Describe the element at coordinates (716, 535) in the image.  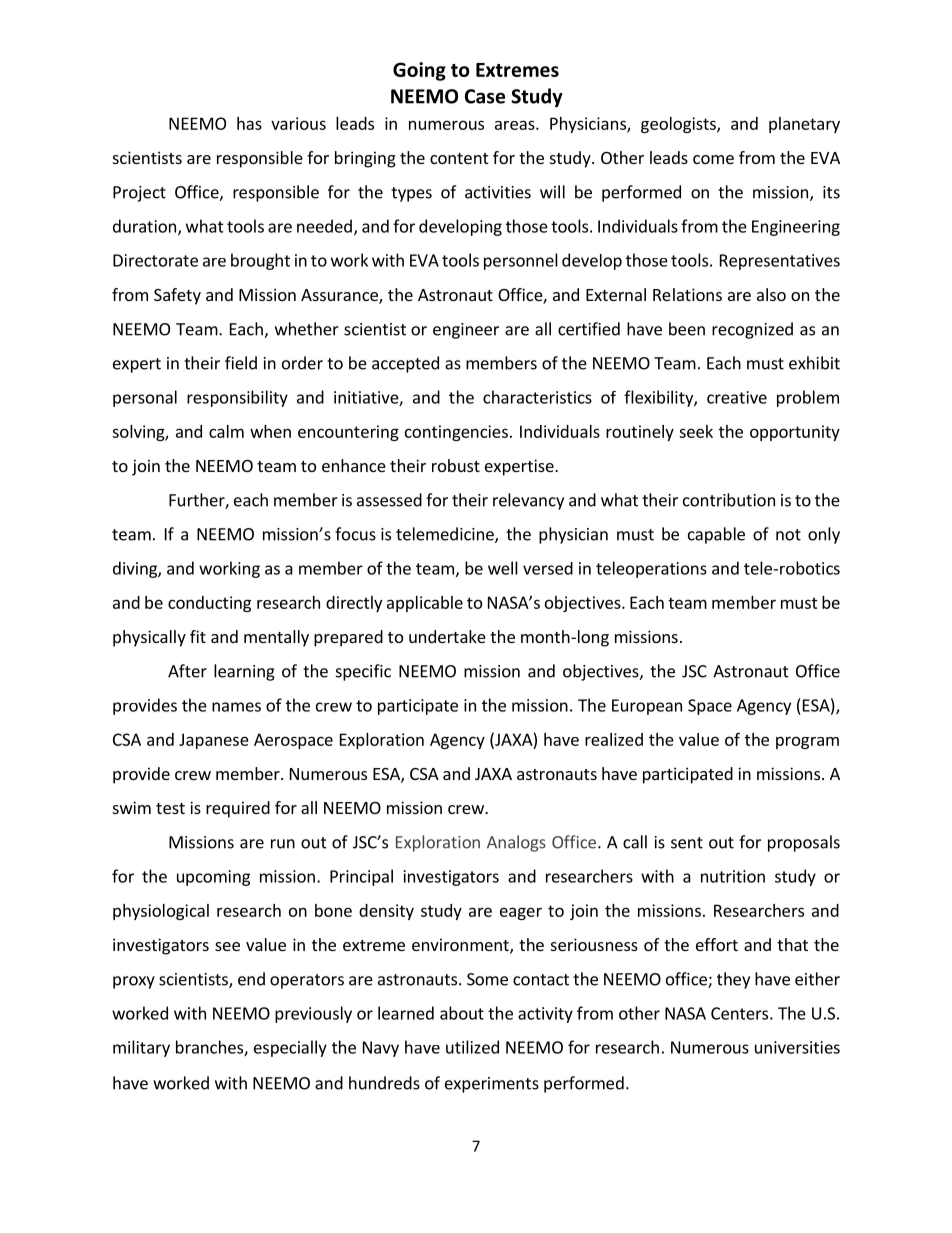
I see `capable` at that location.
